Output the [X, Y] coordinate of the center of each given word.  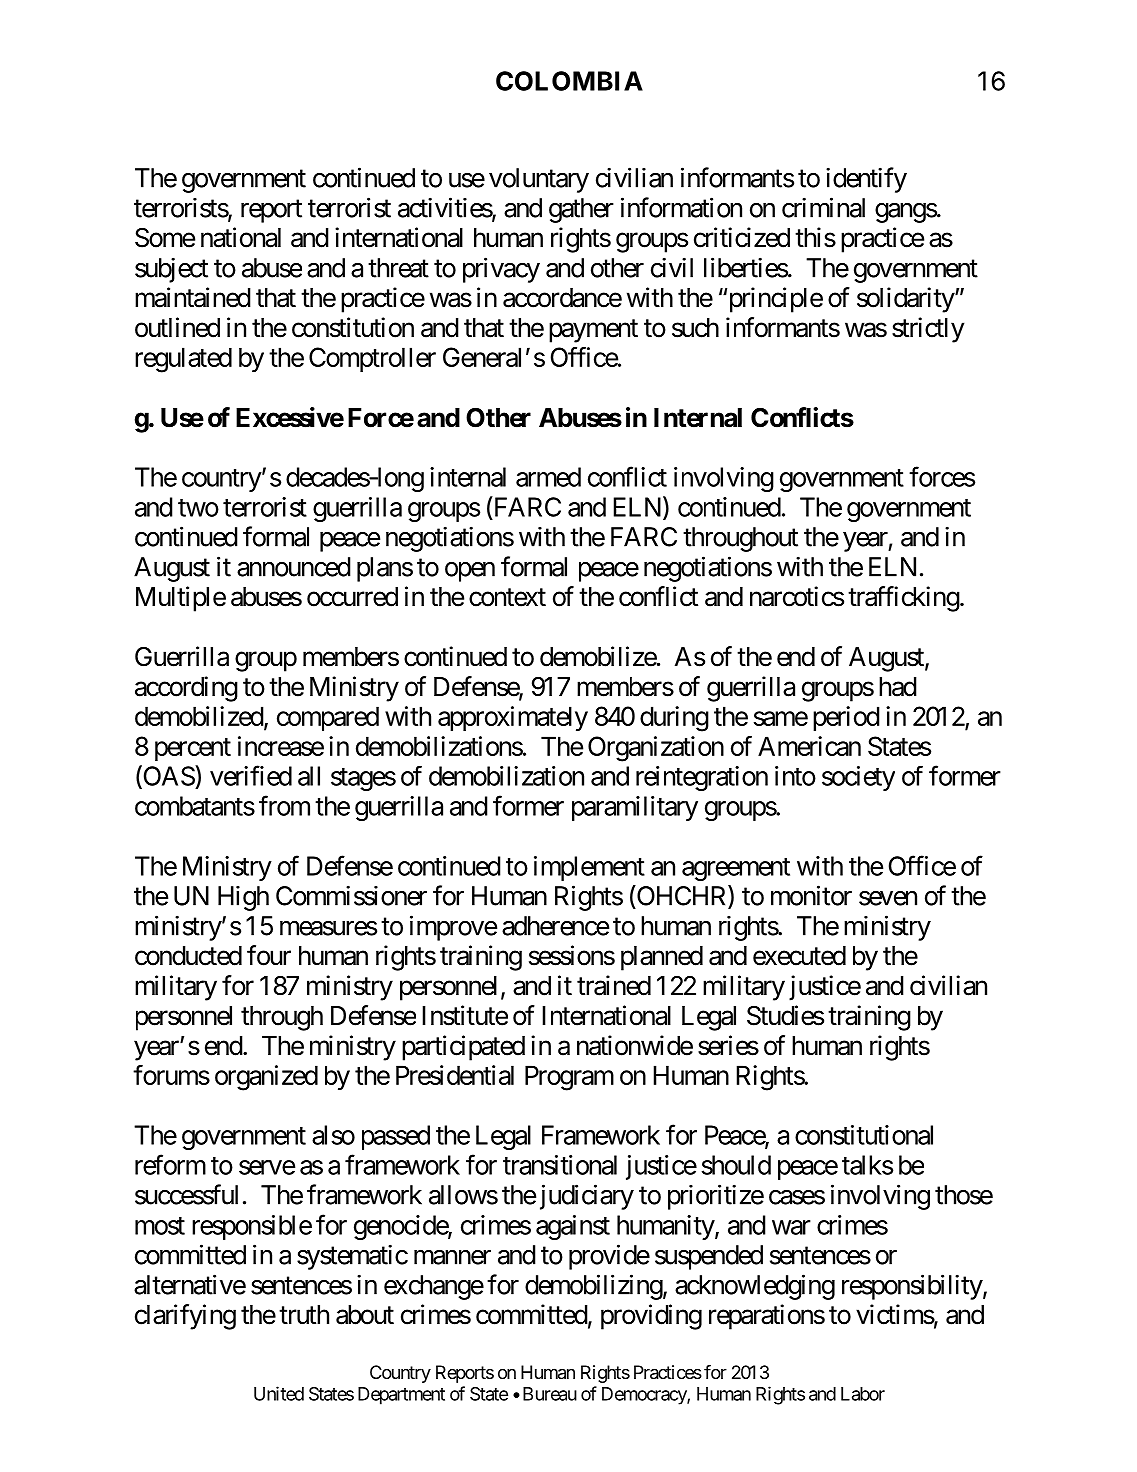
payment [593, 331]
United [279, 1393]
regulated [183, 360]
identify [866, 180]
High [243, 898]
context [507, 598]
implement [589, 868]
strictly [928, 330]
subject [171, 270]
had [898, 687]
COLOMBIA [569, 81]
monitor [811, 895]
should [736, 1165]
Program [569, 1078]
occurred [352, 597]
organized [266, 1078]
